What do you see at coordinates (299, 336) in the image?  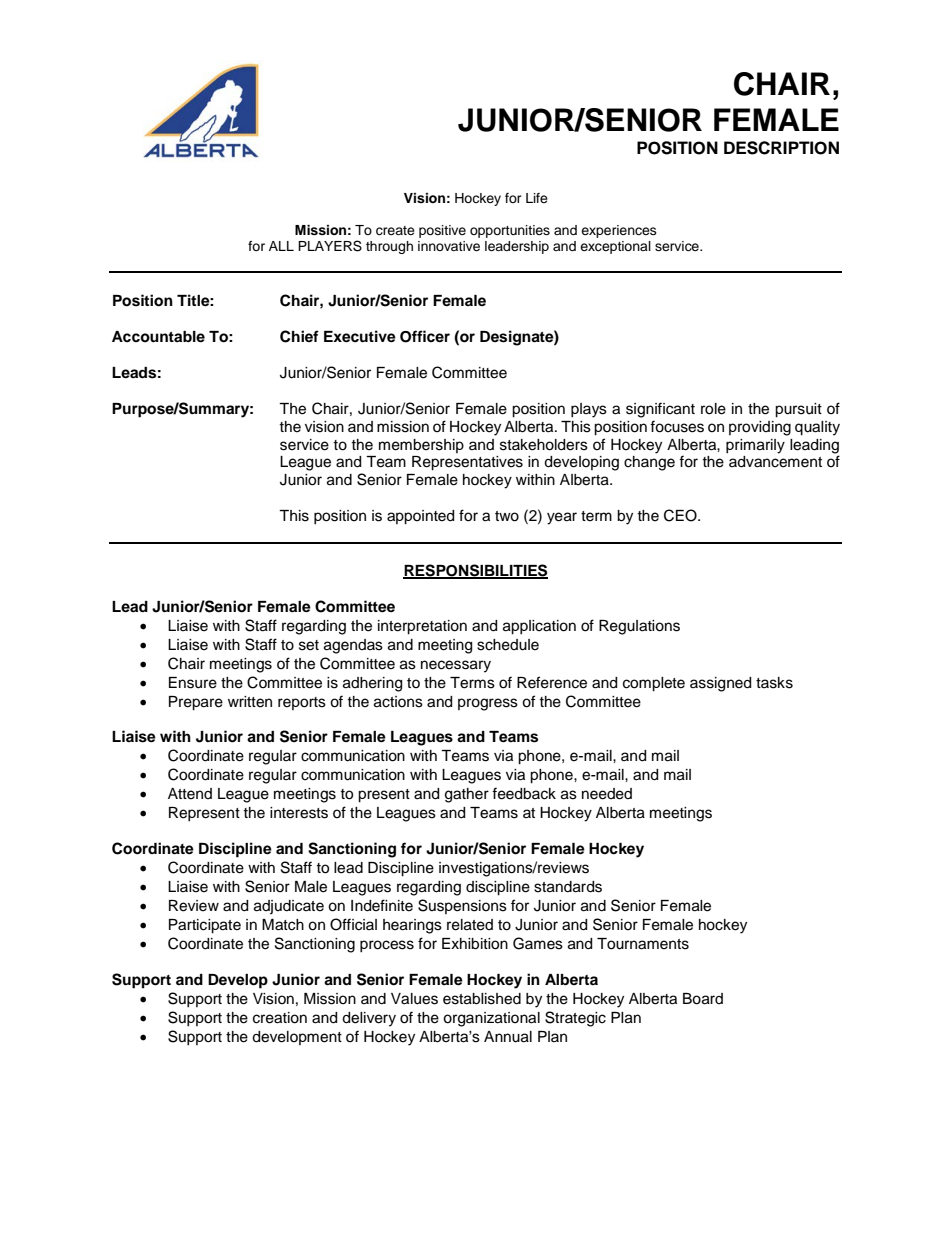 I see `Chief` at bounding box center [299, 336].
